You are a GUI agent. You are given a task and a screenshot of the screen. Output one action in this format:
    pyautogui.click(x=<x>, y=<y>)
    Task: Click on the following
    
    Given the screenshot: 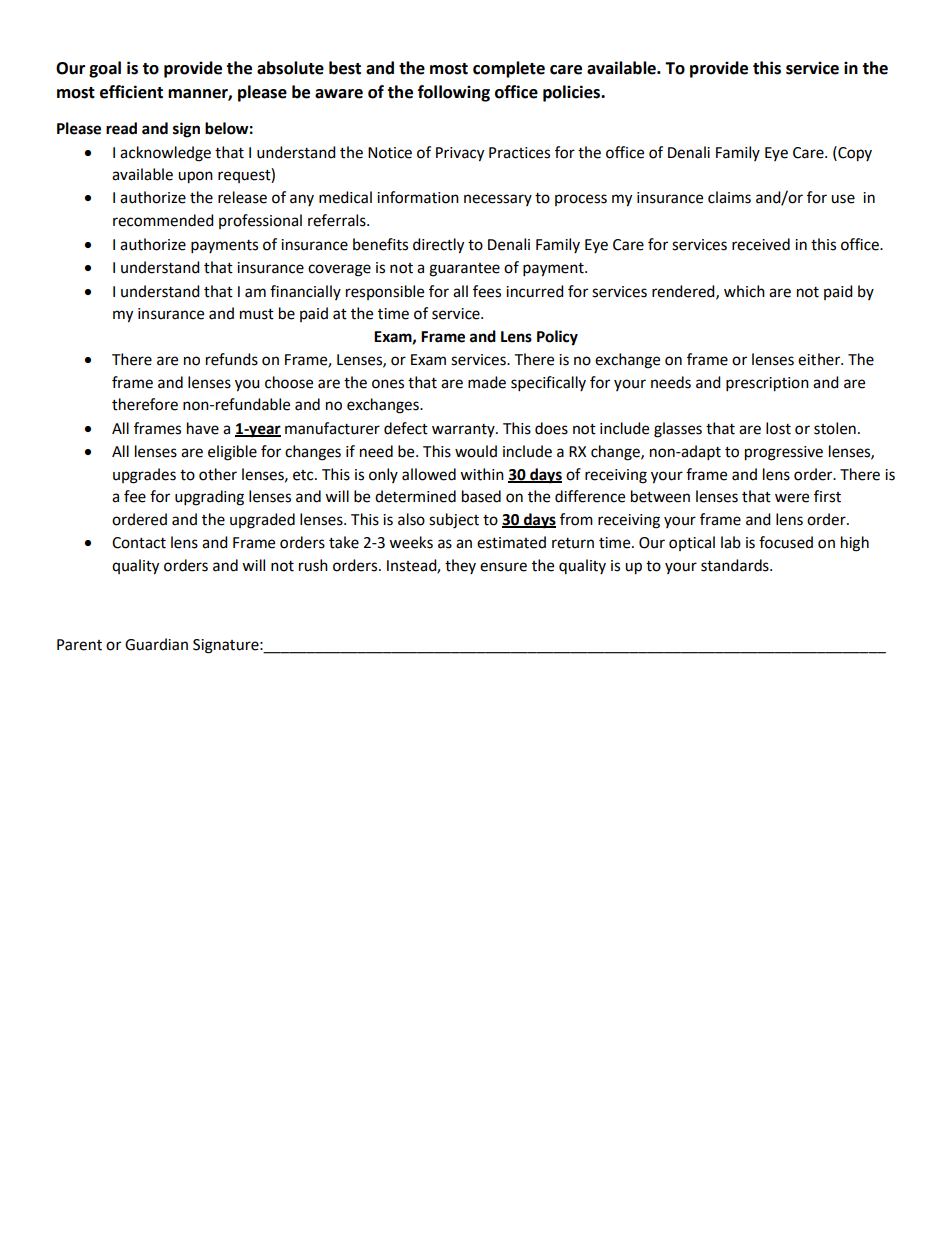 What is the action you would take?
    pyautogui.click(x=454, y=93)
